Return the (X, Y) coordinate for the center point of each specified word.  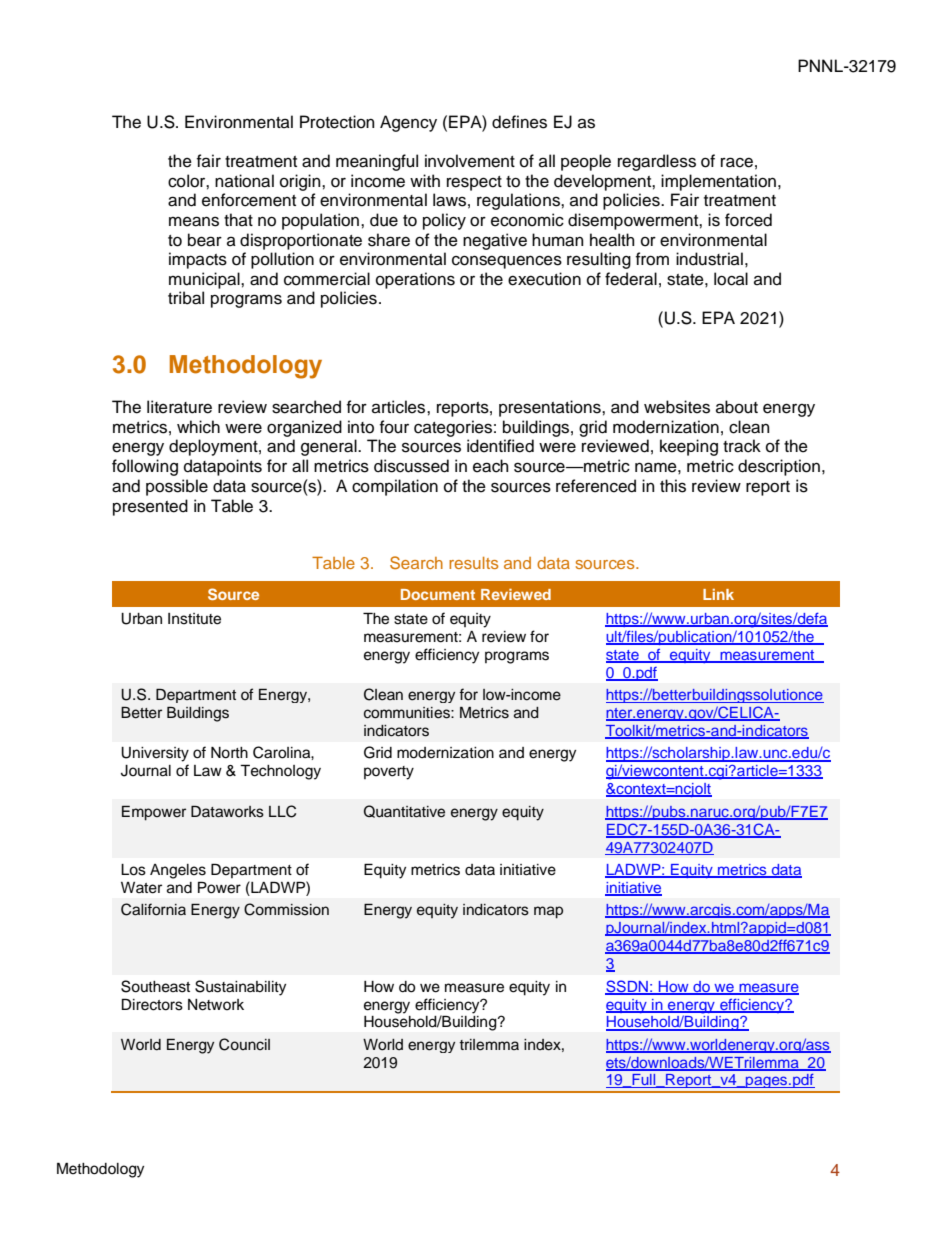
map (548, 912)
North (229, 753)
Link (718, 594)
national (244, 181)
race (737, 162)
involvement (470, 161)
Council (244, 1044)
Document (438, 594)
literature (179, 407)
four (394, 427)
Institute (194, 619)
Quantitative (404, 811)
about (737, 407)
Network (216, 1005)
